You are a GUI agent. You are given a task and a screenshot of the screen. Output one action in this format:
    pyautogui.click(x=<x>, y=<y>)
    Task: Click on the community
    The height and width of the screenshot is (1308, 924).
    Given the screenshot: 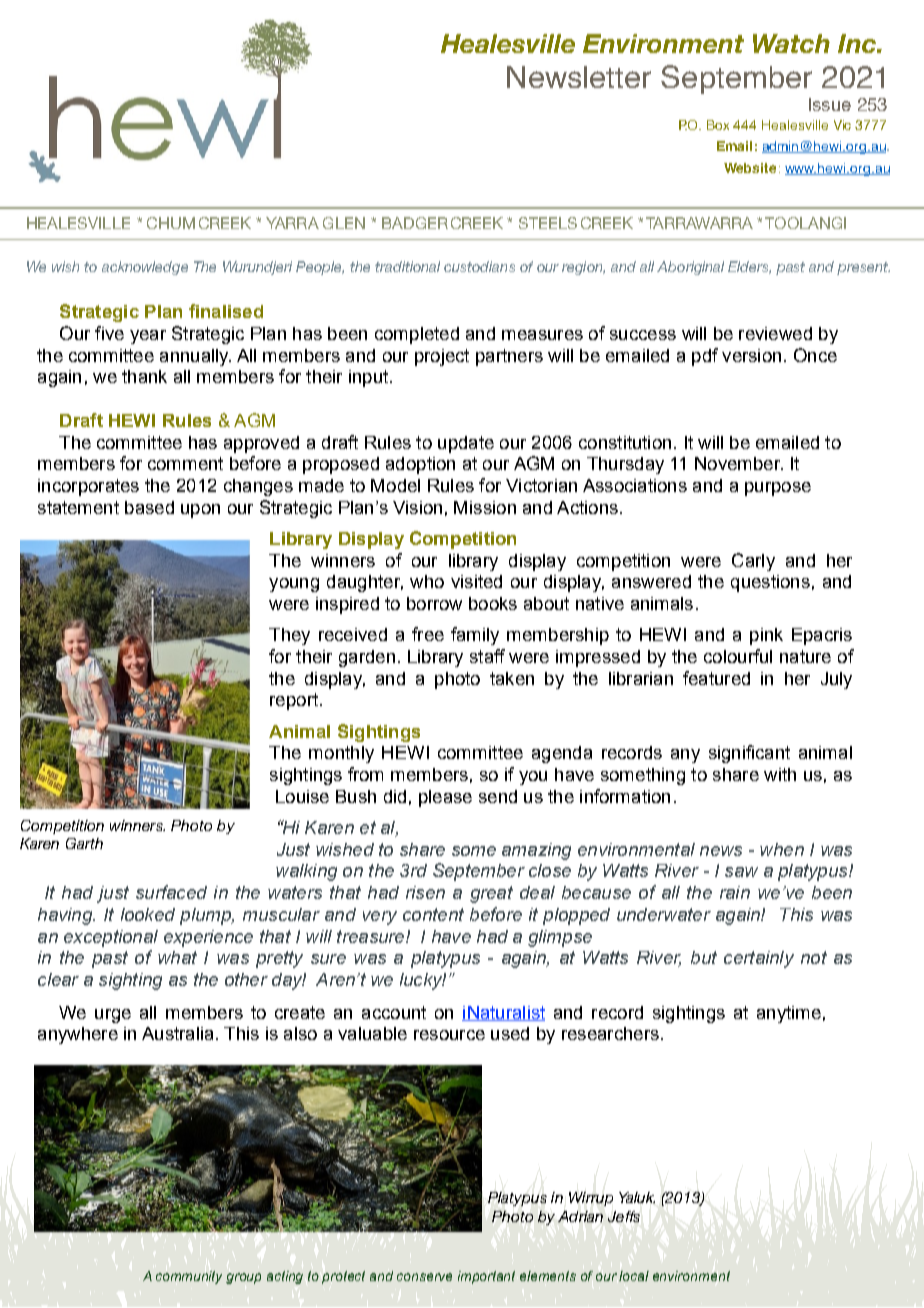 What is the action you would take?
    pyautogui.click(x=189, y=1277)
